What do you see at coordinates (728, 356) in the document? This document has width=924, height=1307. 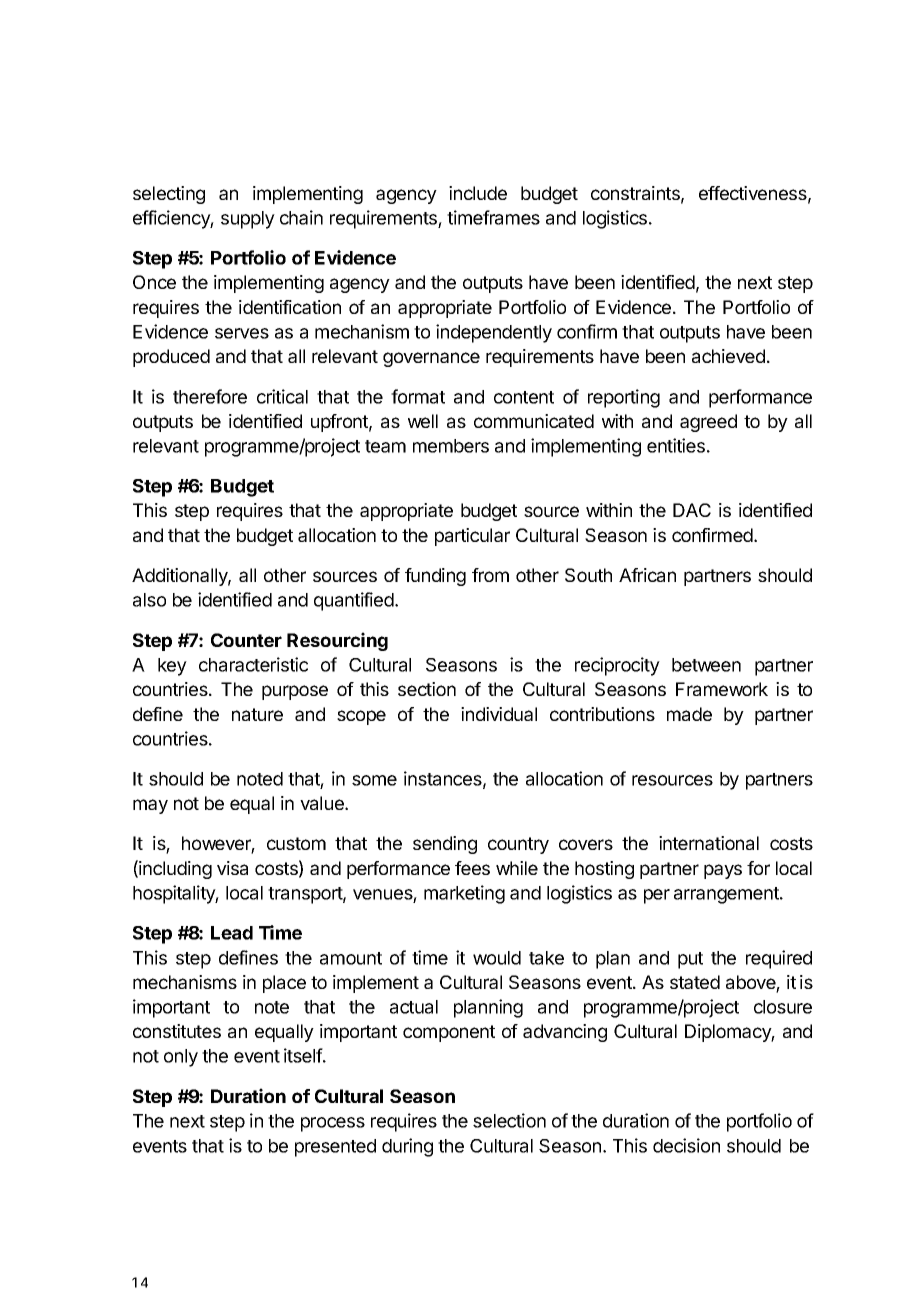 I see `achieved` at bounding box center [728, 356].
